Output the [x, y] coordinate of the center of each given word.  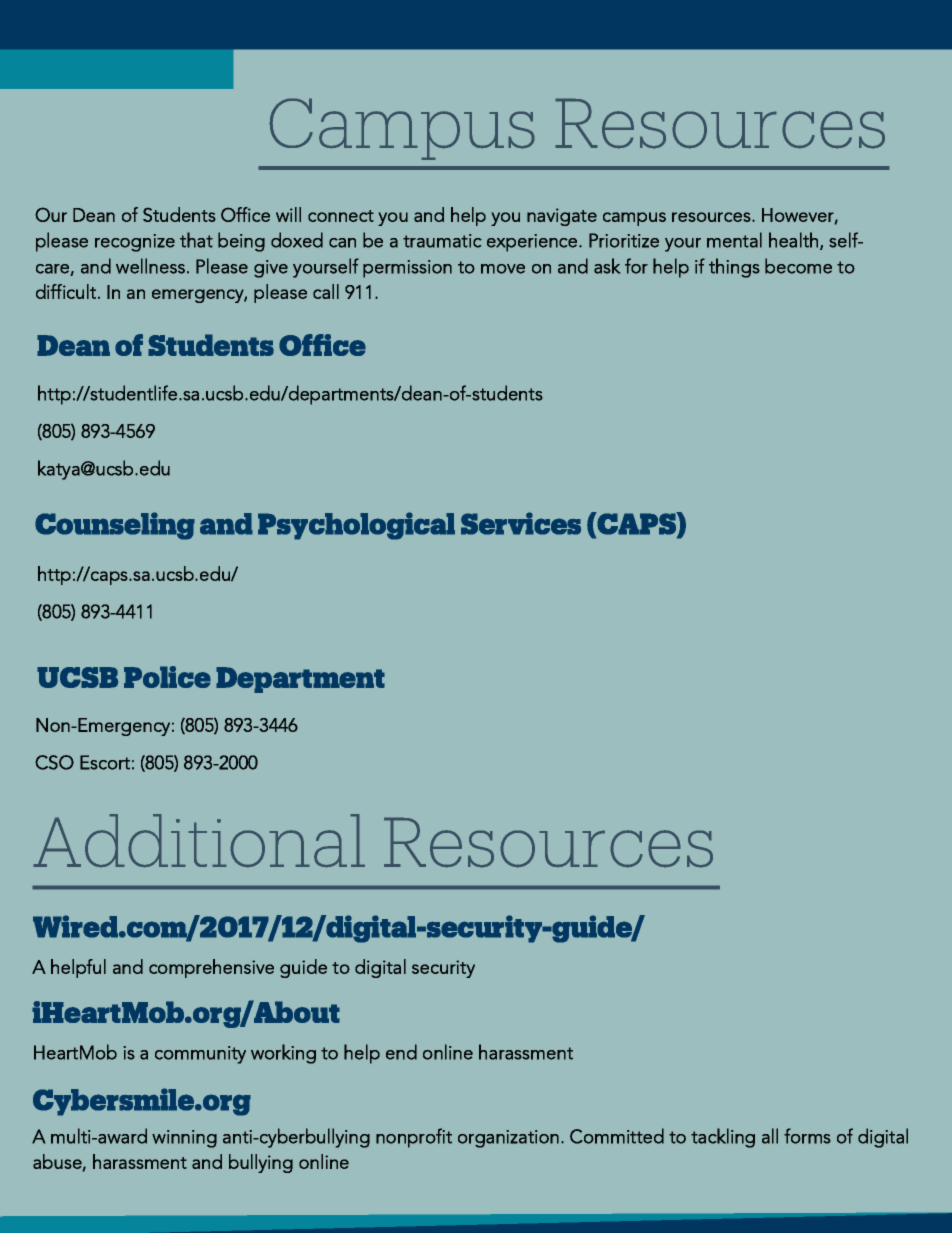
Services [521, 523]
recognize [135, 243]
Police [167, 677]
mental [734, 240]
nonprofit [414, 1138]
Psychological [356, 526]
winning [184, 1139]
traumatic [442, 241]
